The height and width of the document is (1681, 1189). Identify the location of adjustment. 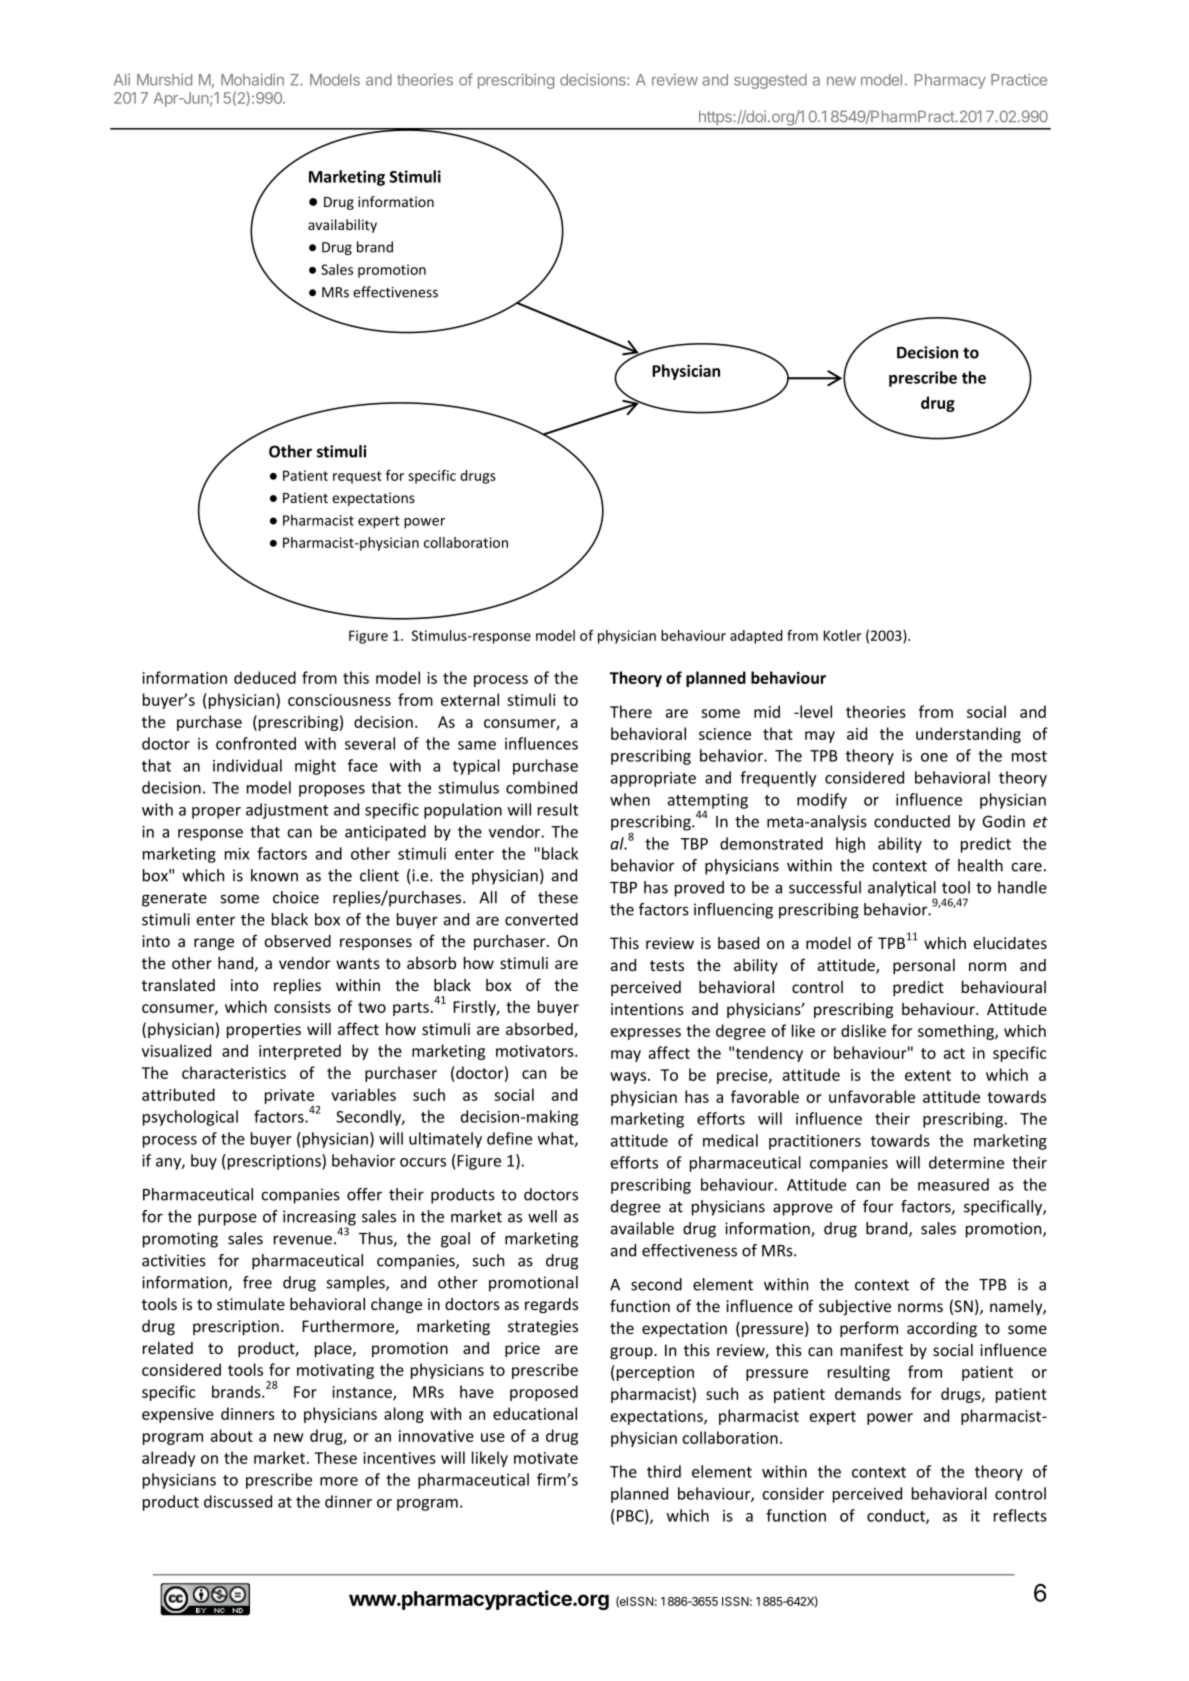
(287, 811).
